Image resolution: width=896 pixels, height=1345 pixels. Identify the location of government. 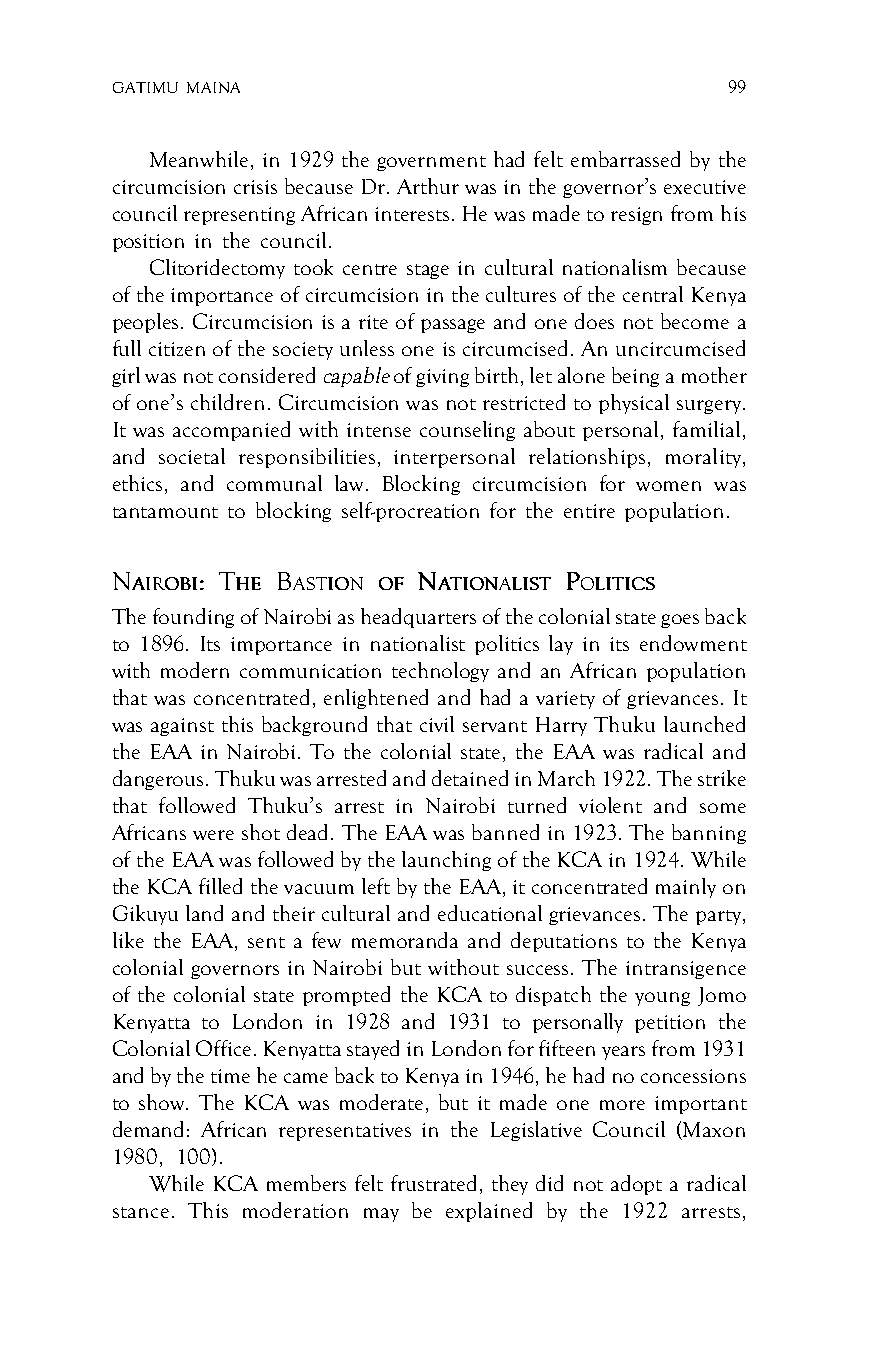
(431, 163).
